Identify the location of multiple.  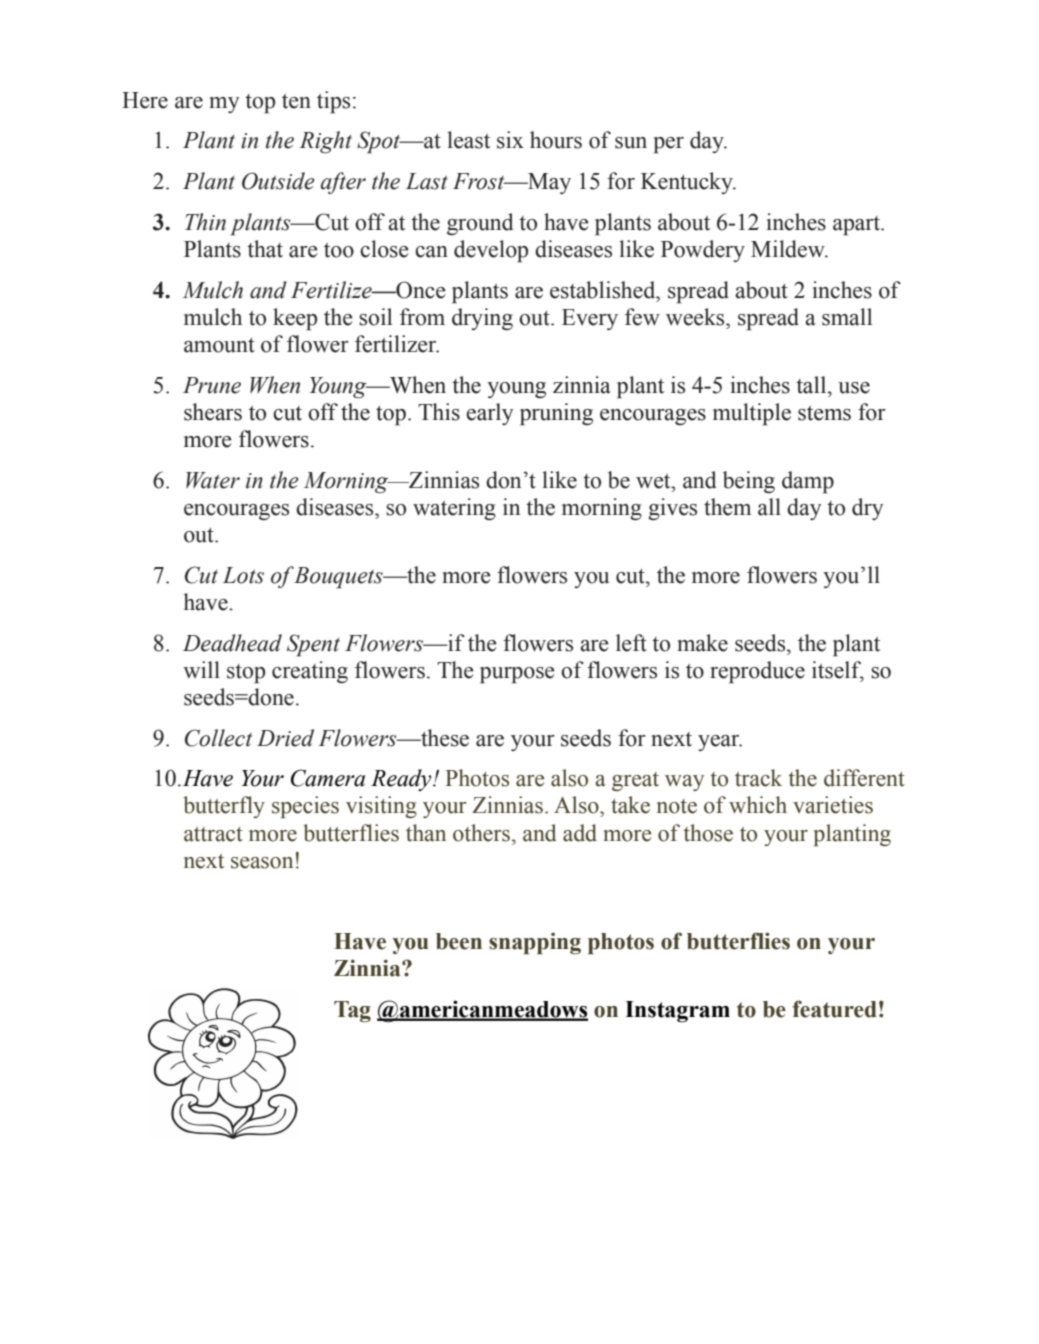
(752, 414).
